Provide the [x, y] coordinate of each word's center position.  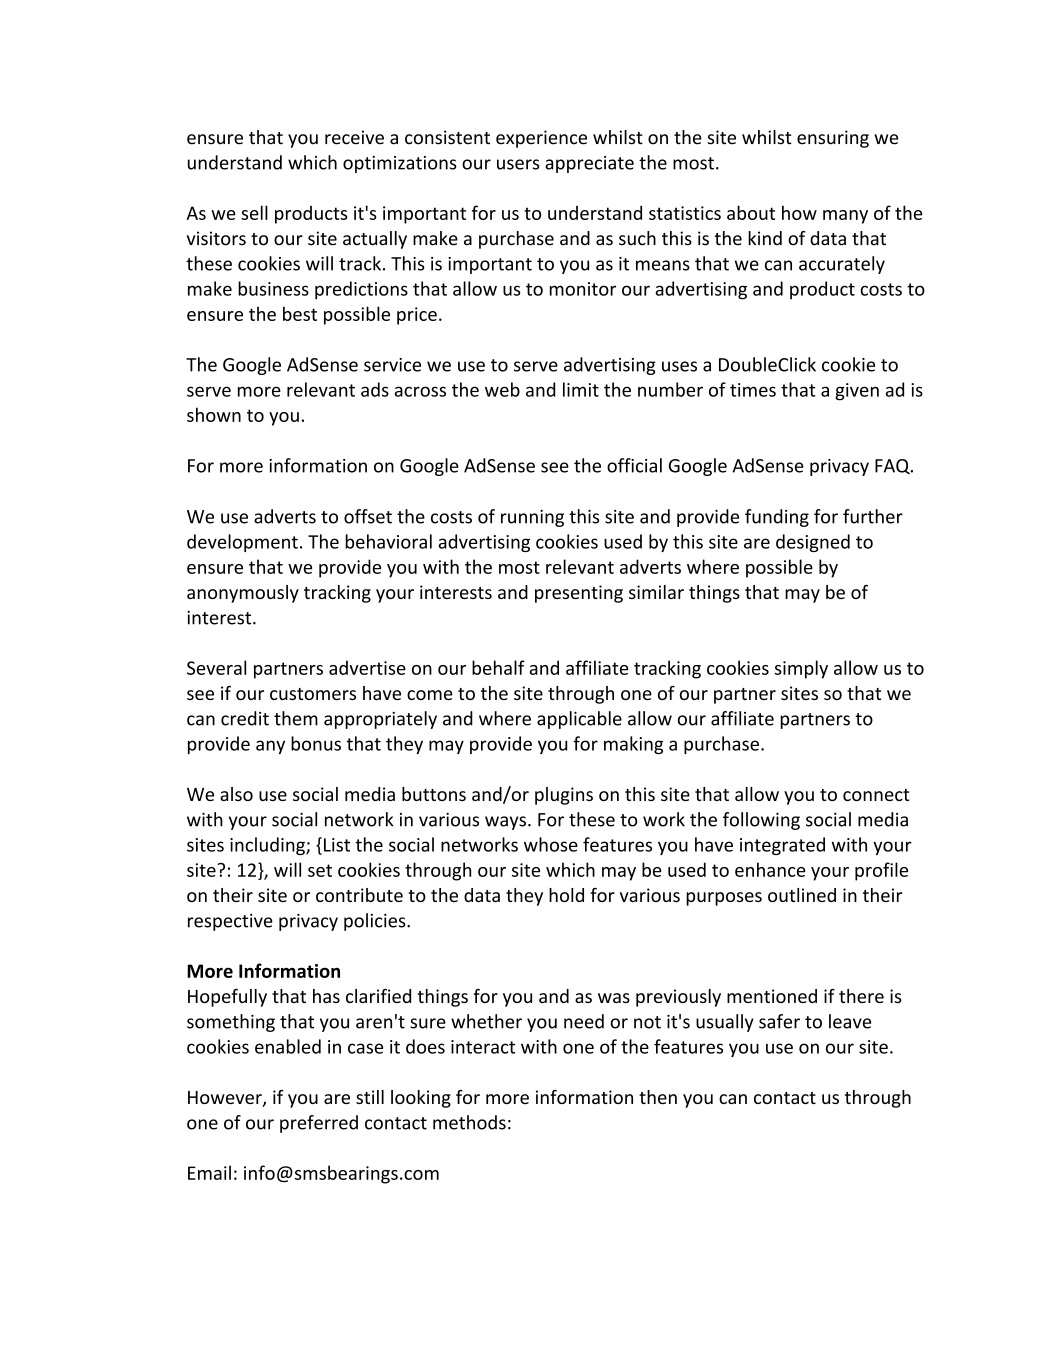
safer [779, 1021]
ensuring [833, 139]
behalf [498, 667]
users [518, 164]
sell [254, 212]
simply [801, 669]
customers [313, 694]
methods [469, 1122]
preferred [319, 1124]
